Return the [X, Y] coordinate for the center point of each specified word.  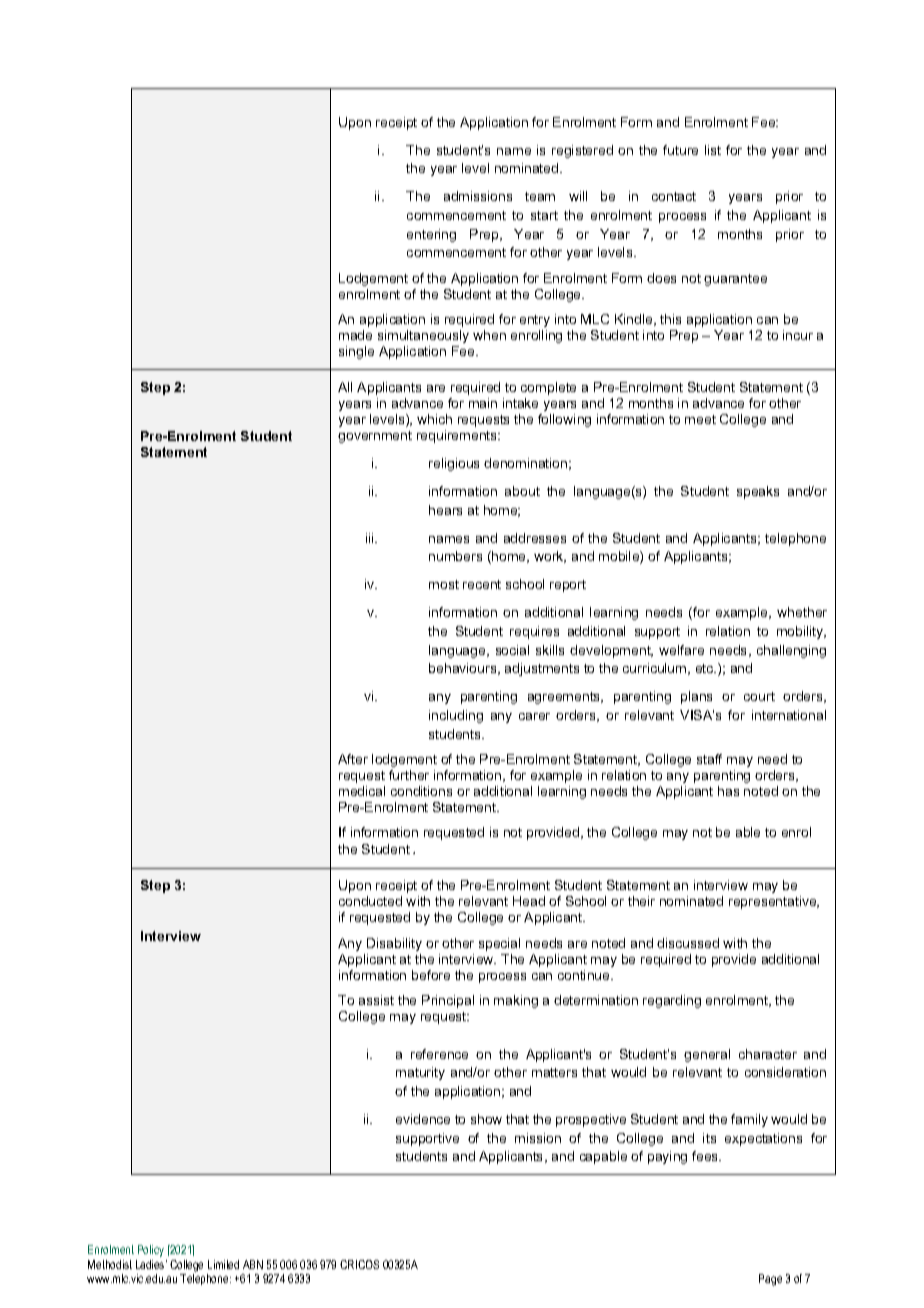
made [355, 335]
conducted [370, 901]
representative [774, 902]
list [713, 150]
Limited [223, 1264]
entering [431, 235]
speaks [758, 492]
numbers [455, 556]
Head [529, 901]
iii [371, 538]
